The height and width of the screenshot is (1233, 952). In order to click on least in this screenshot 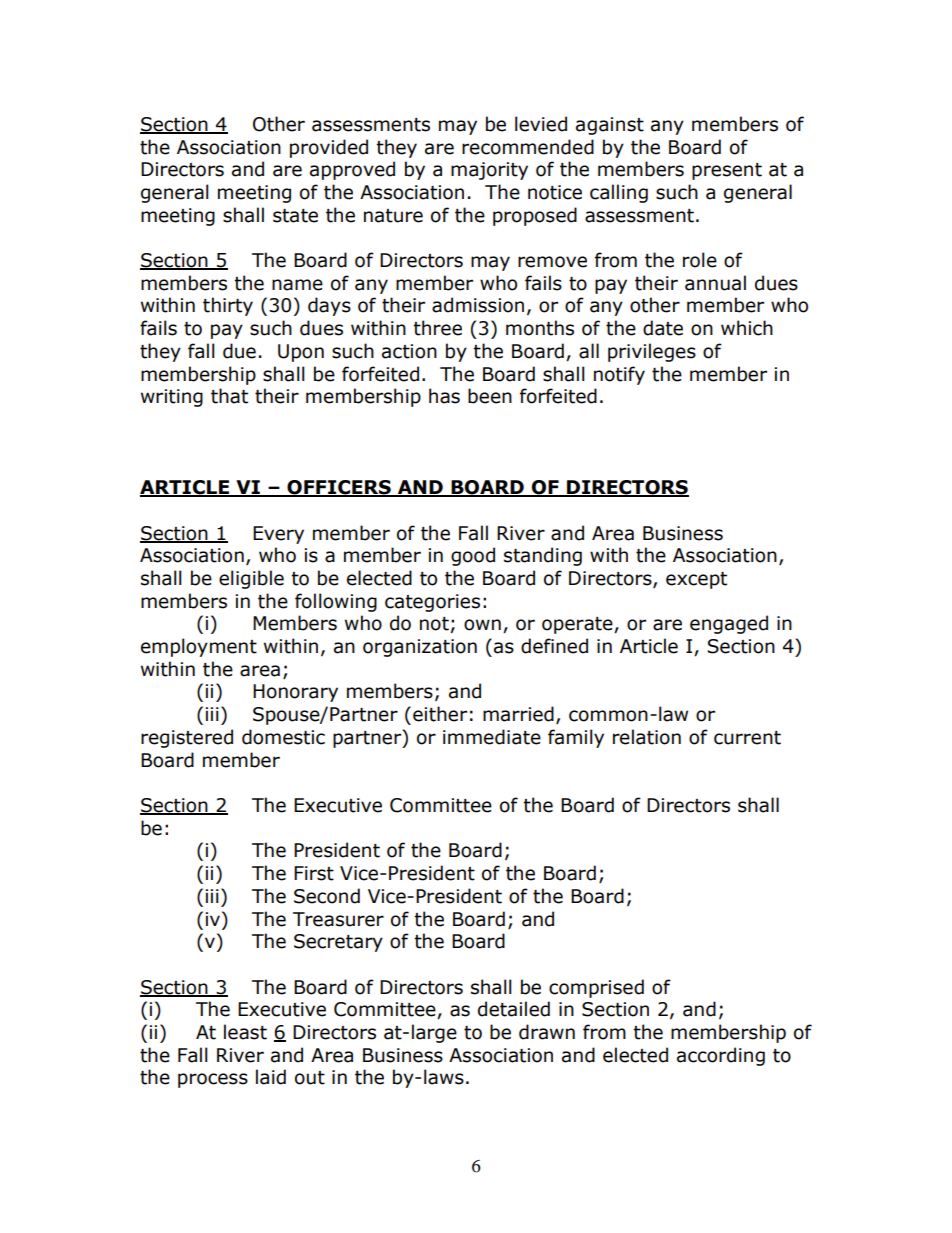, I will do `click(245, 1032)`.
